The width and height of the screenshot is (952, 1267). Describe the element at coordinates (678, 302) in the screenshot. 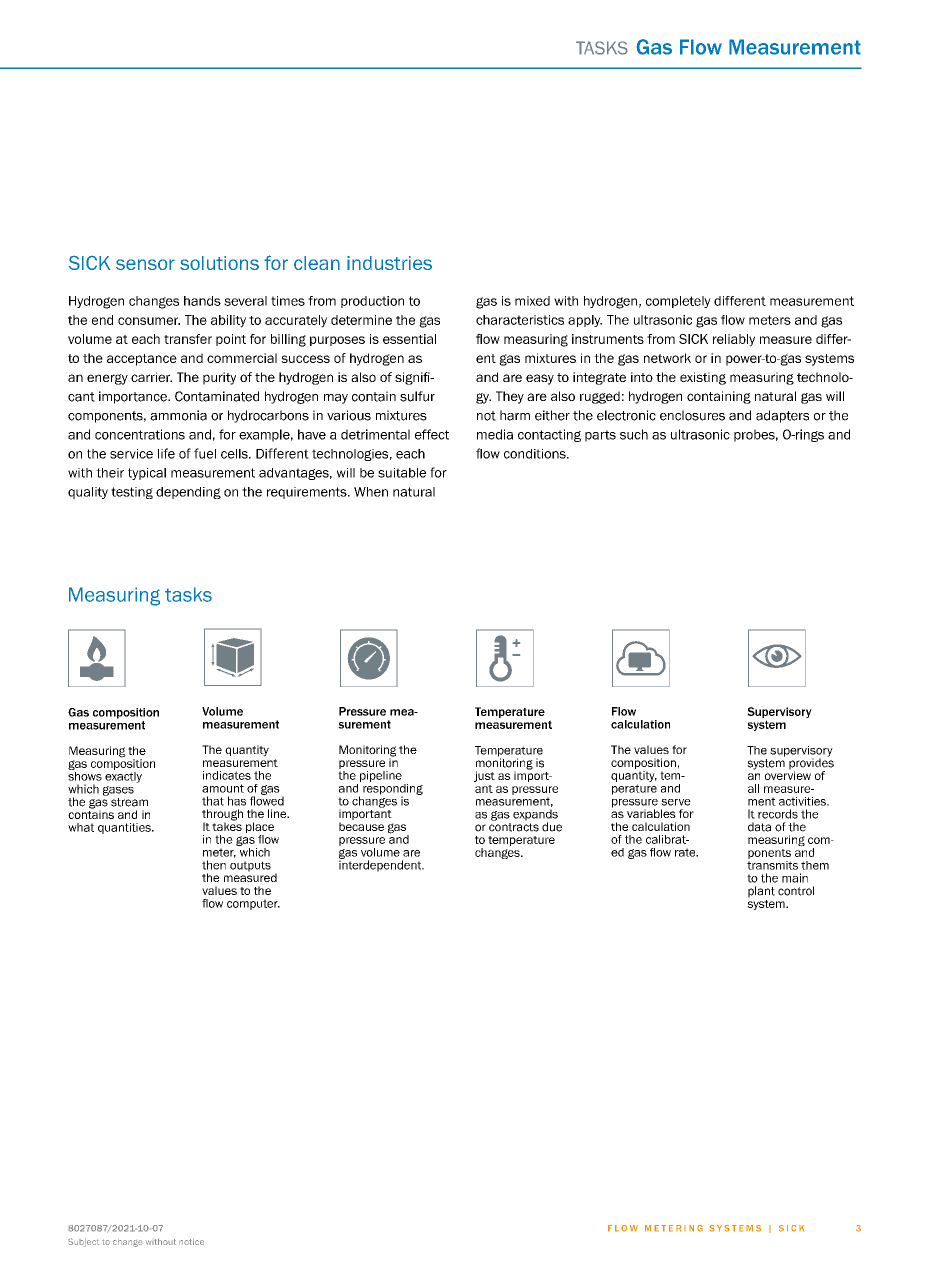

I see `completely` at that location.
